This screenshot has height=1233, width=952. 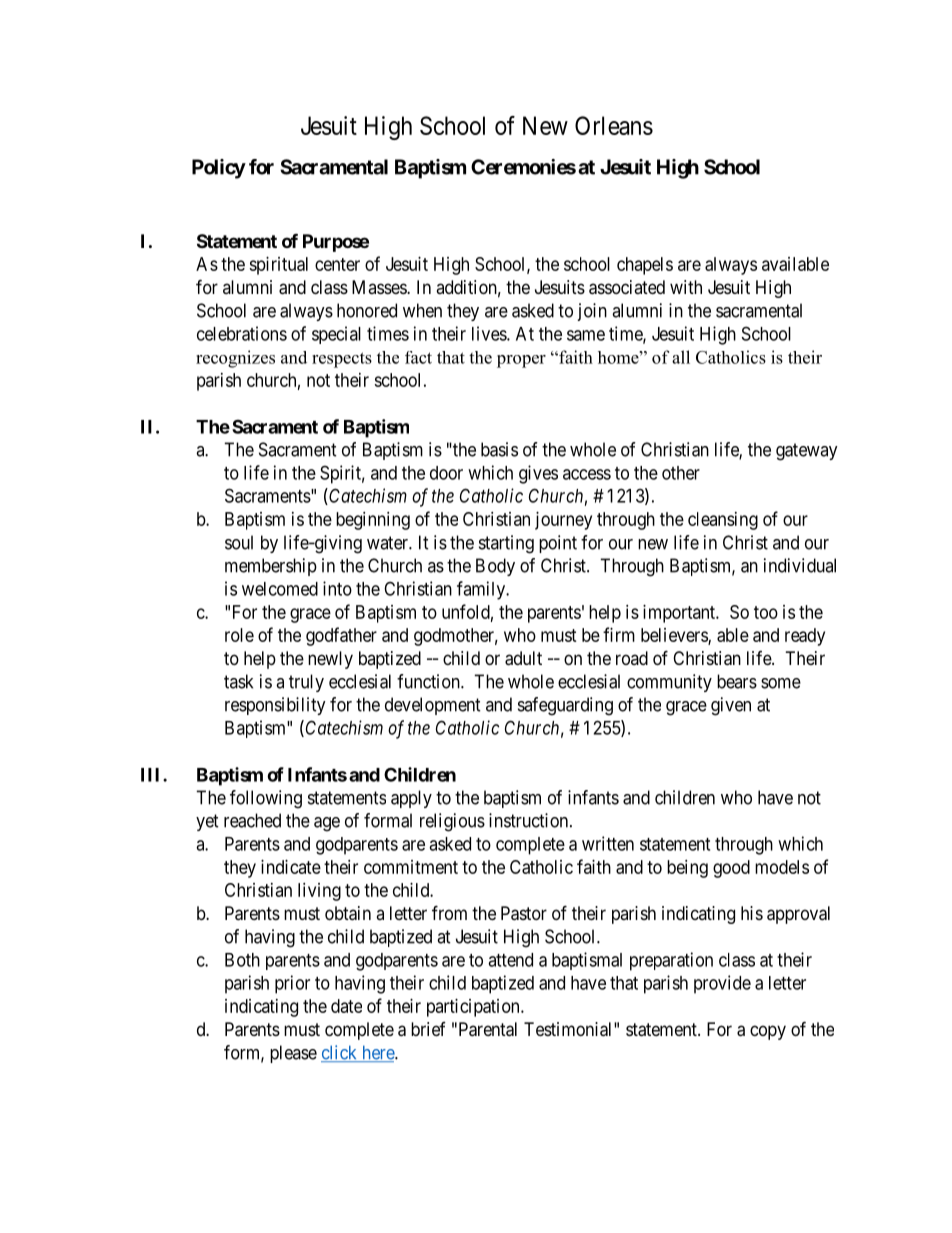 What do you see at coordinates (731, 869) in the screenshot?
I see `good` at bounding box center [731, 869].
